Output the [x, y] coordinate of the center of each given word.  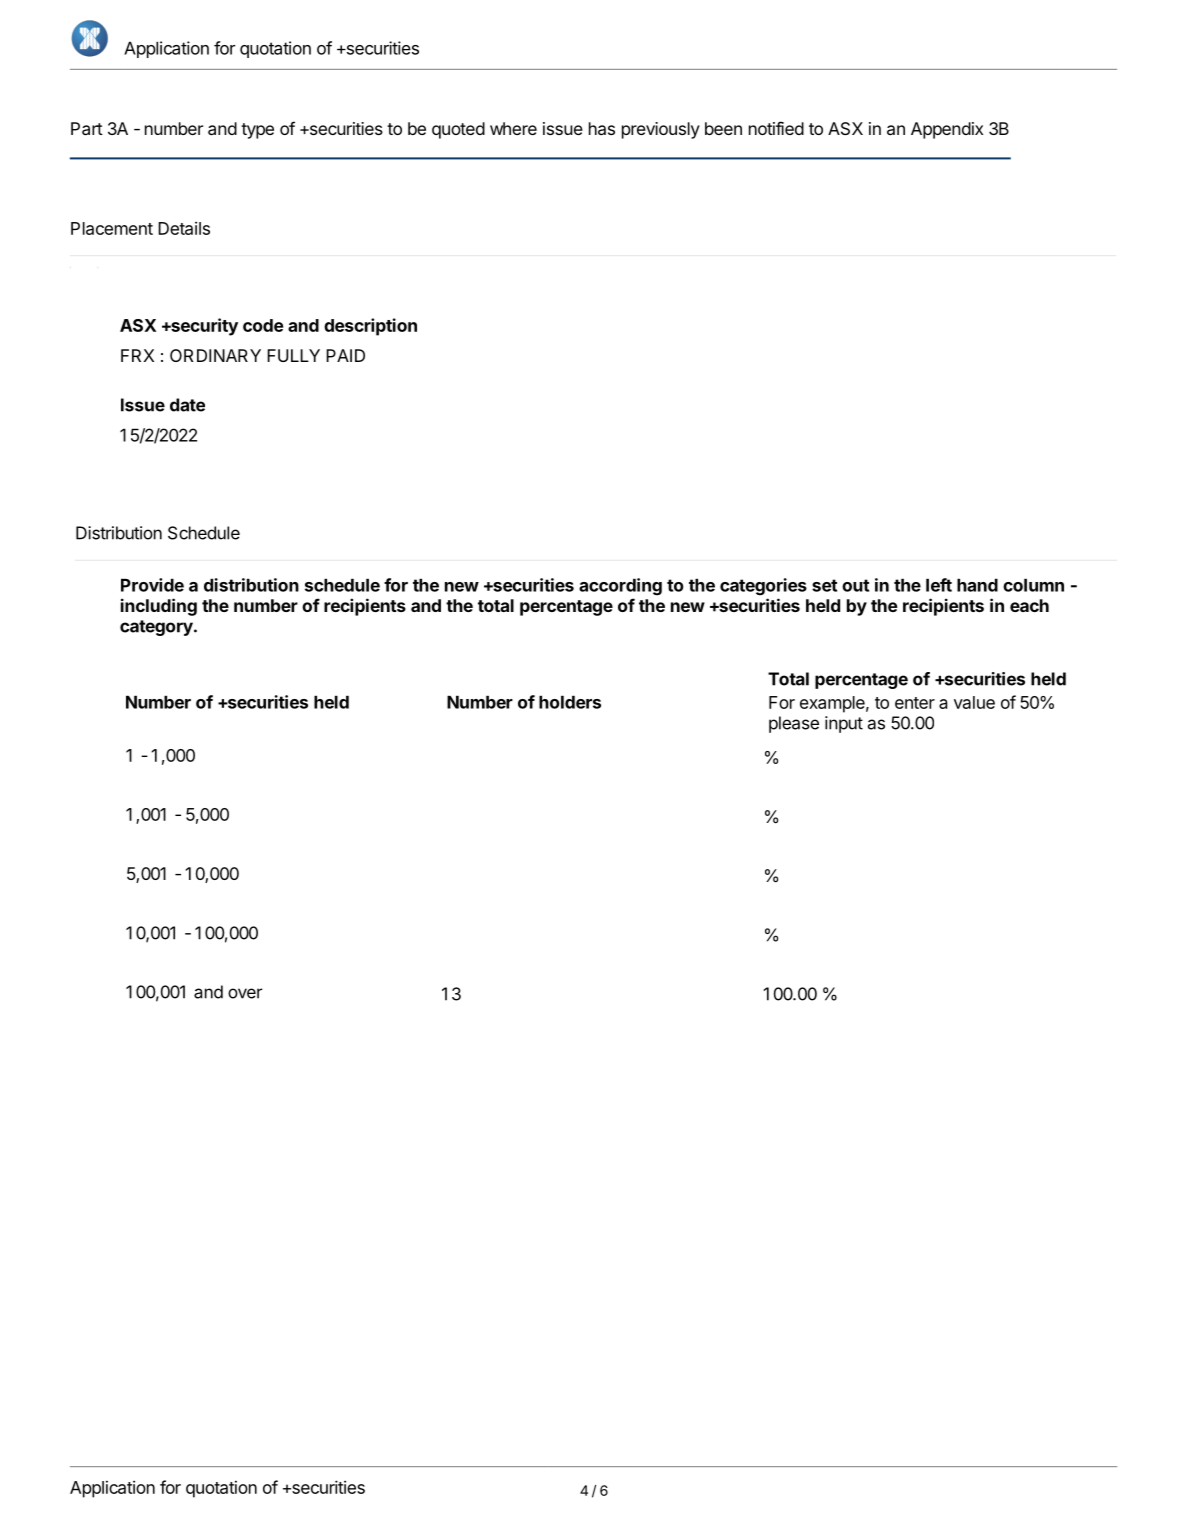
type [257, 131]
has [602, 128]
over [245, 993]
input [844, 724]
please [794, 724]
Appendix [947, 130]
